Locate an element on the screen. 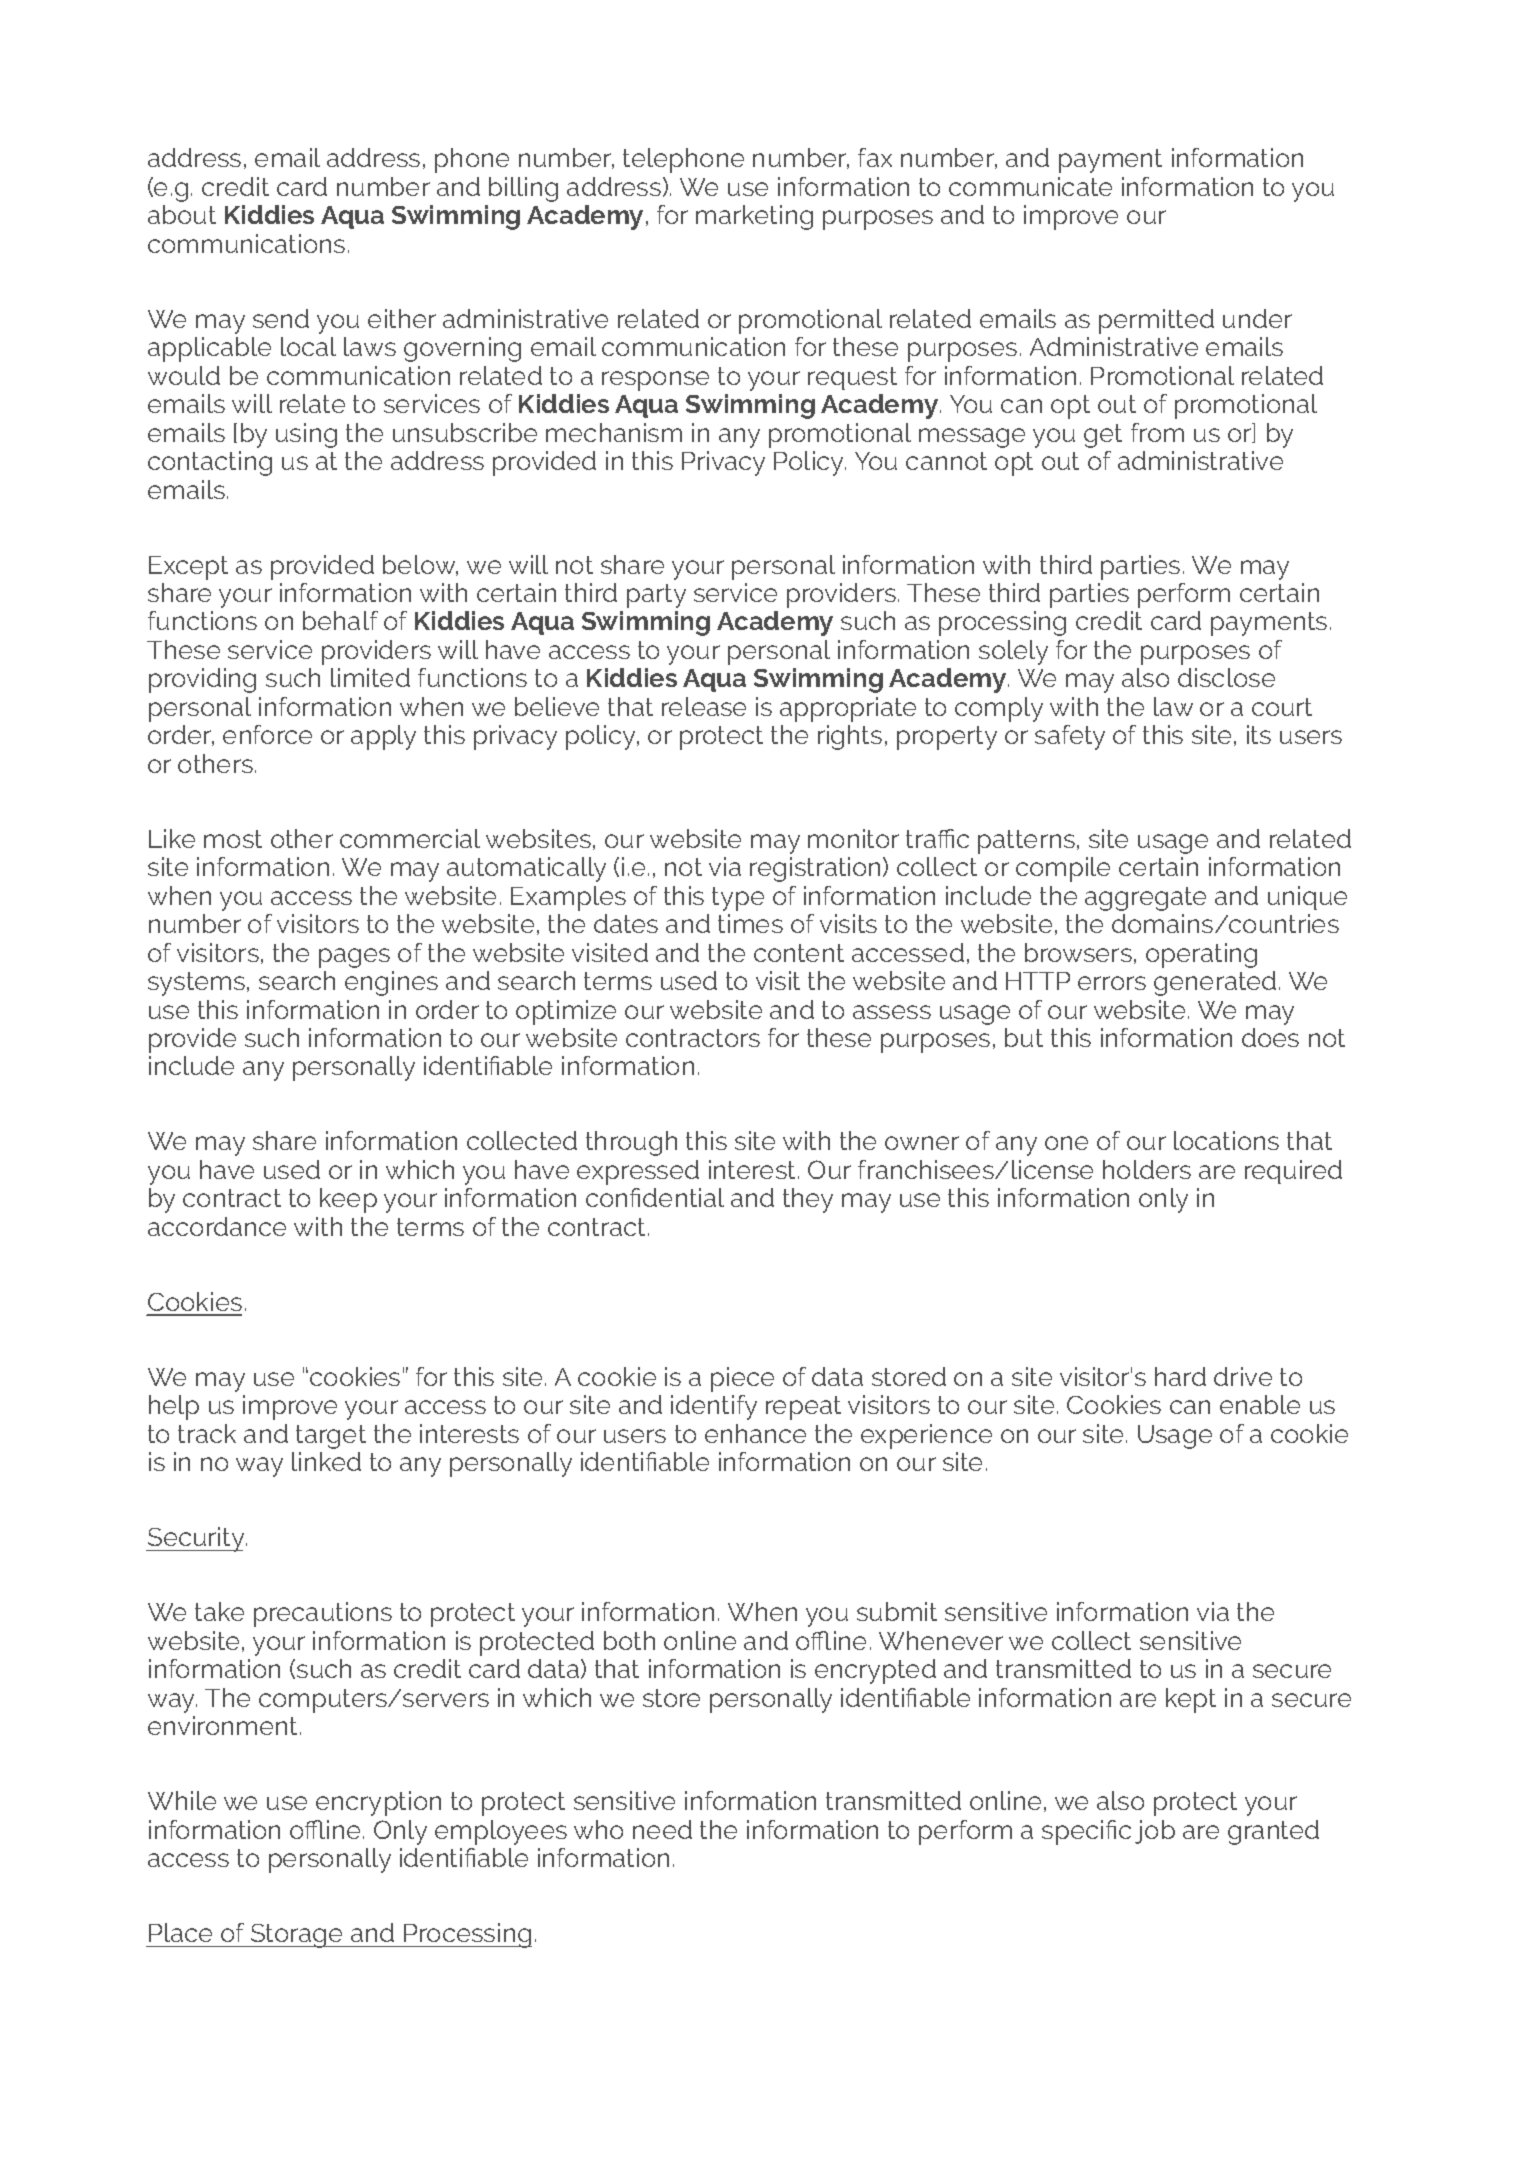  hard is located at coordinates (1180, 1376).
